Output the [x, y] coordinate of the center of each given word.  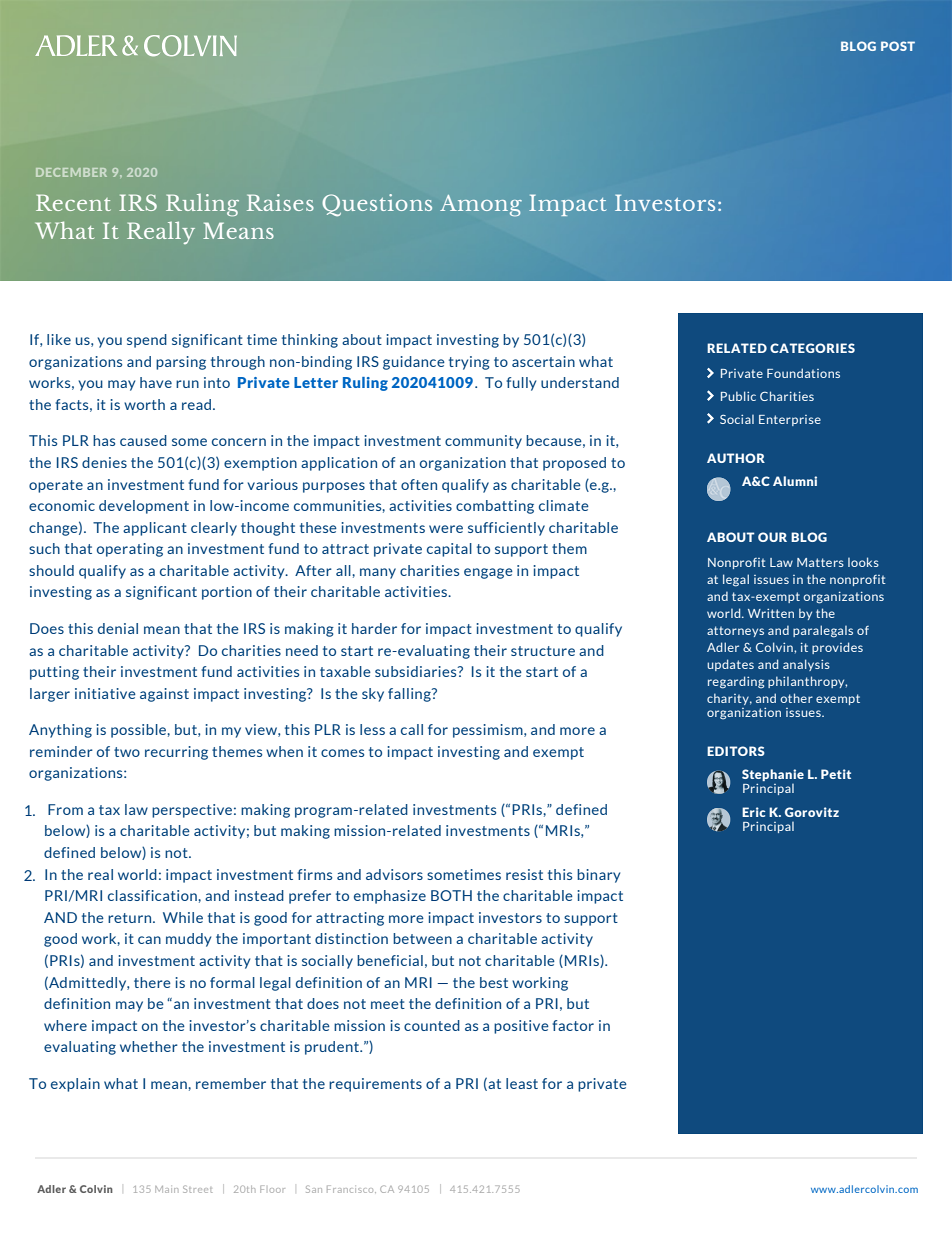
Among [481, 205]
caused [143, 440]
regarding [736, 682]
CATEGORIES [812, 348]
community [483, 442]
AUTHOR [736, 458]
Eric [753, 812]
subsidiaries [417, 671]
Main [166, 1189]
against [164, 695]
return [131, 918]
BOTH [451, 895]
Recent [73, 202]
